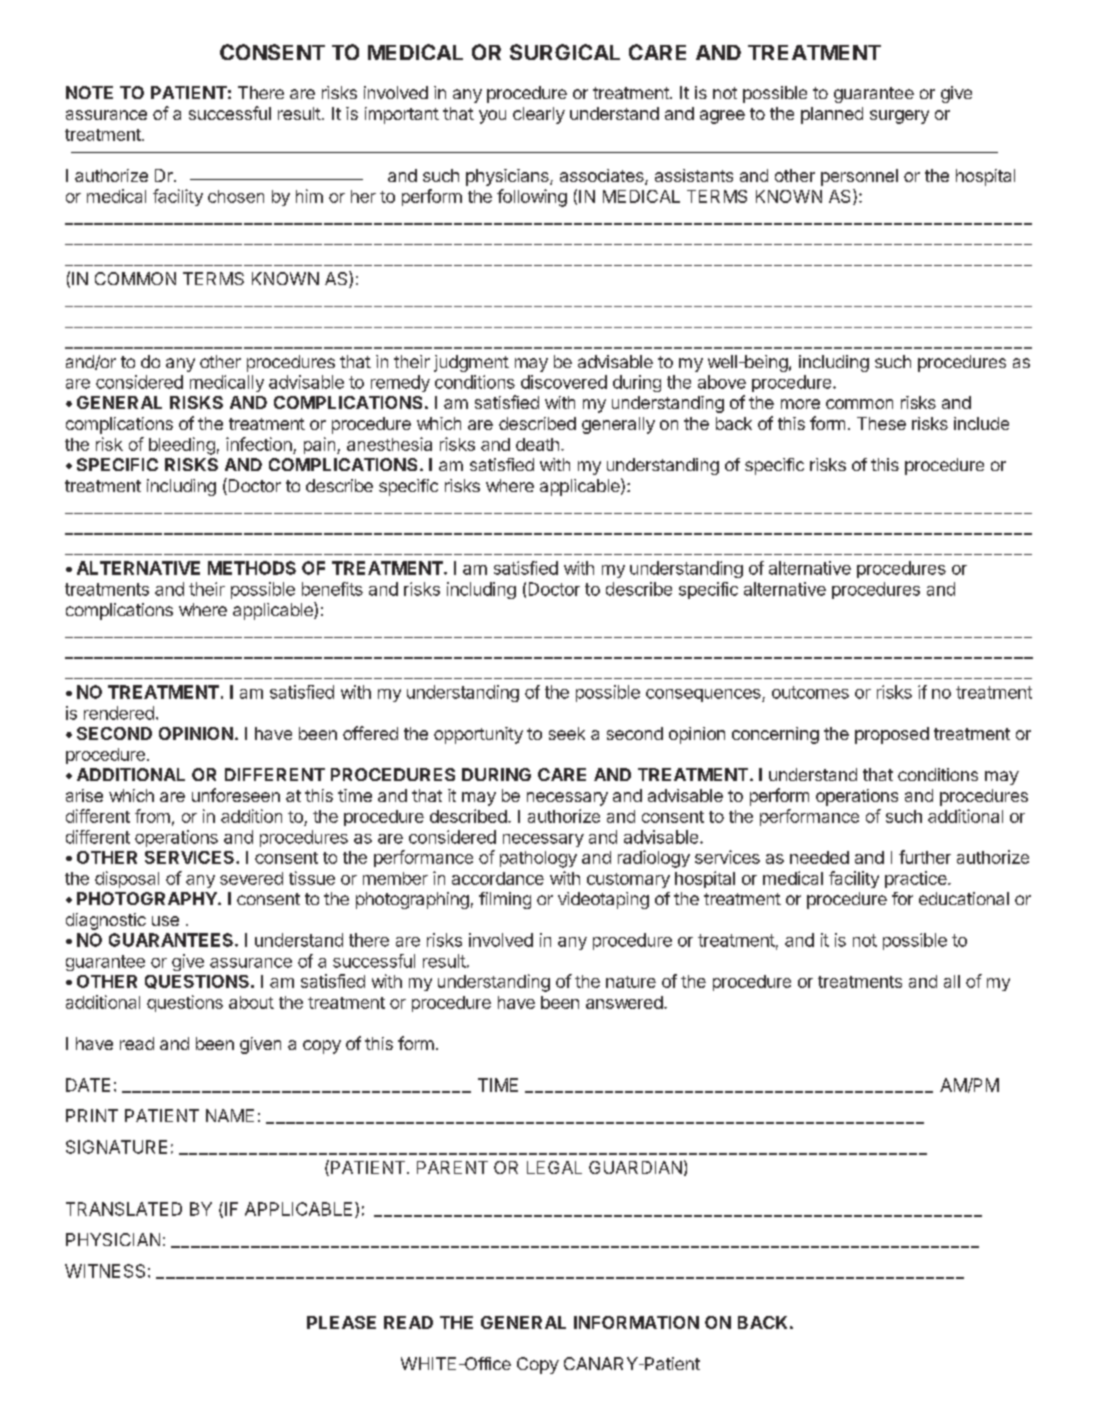 The height and width of the screenshot is (1423, 1100). What do you see at coordinates (182, 446) in the screenshot?
I see `bleeding` at bounding box center [182, 446].
